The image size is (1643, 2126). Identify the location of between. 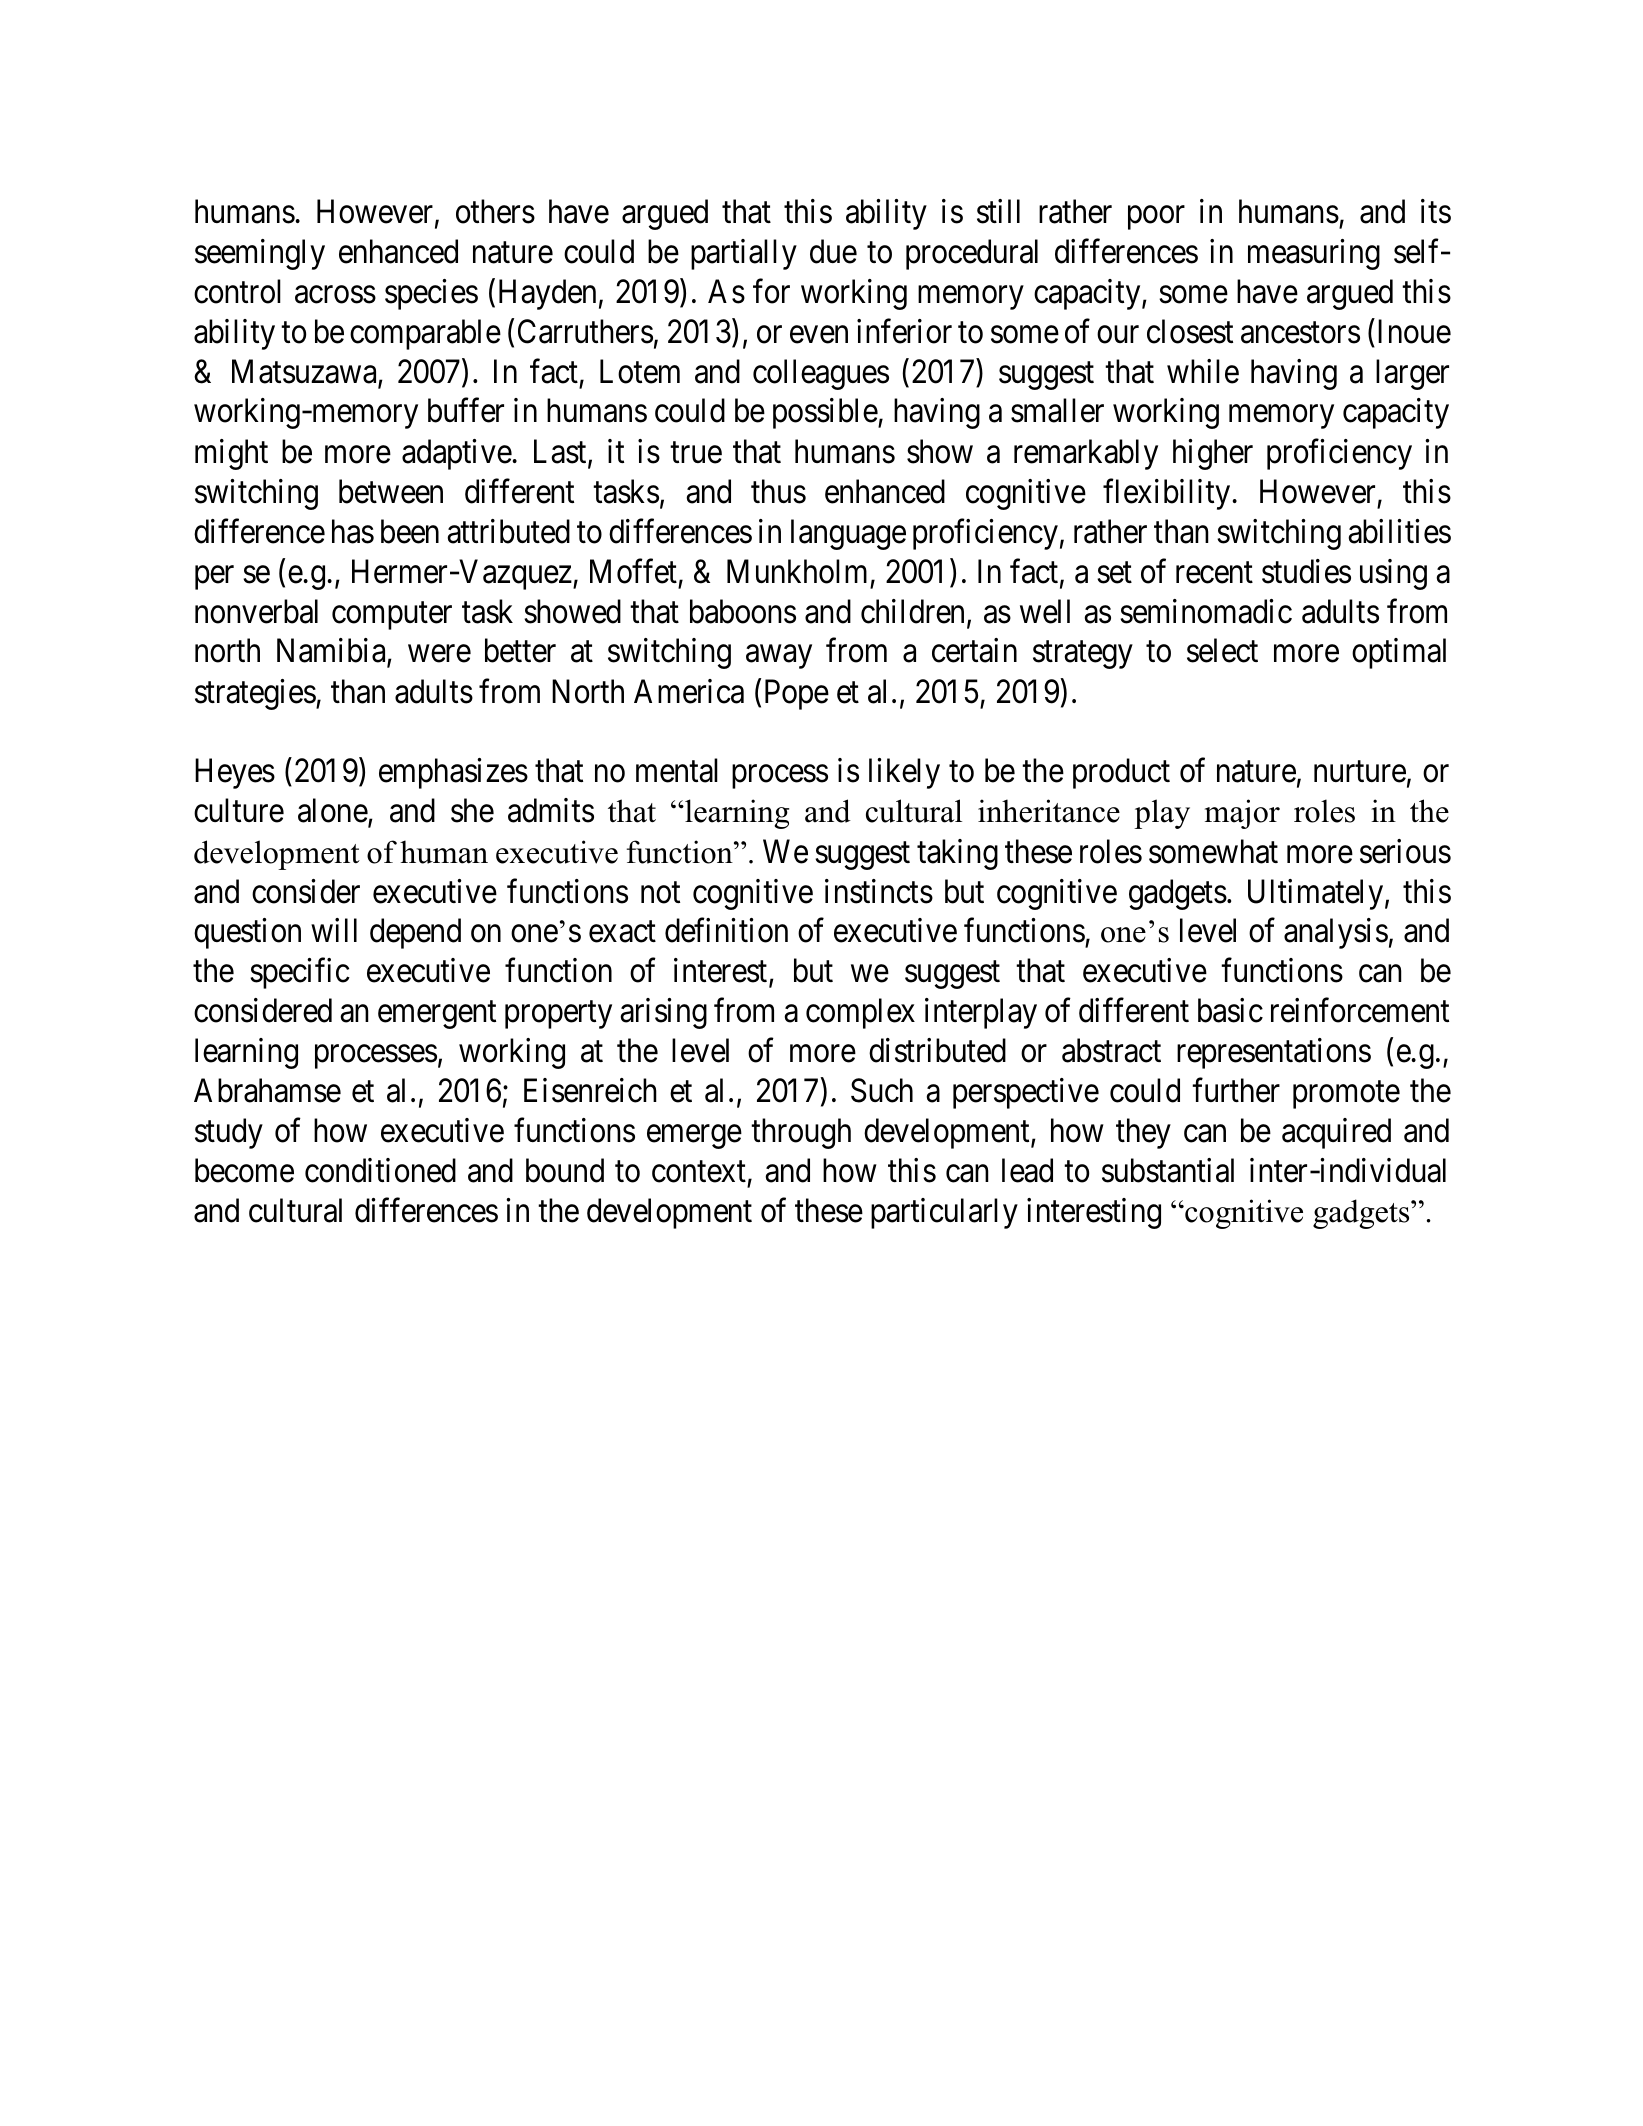
(391, 491).
